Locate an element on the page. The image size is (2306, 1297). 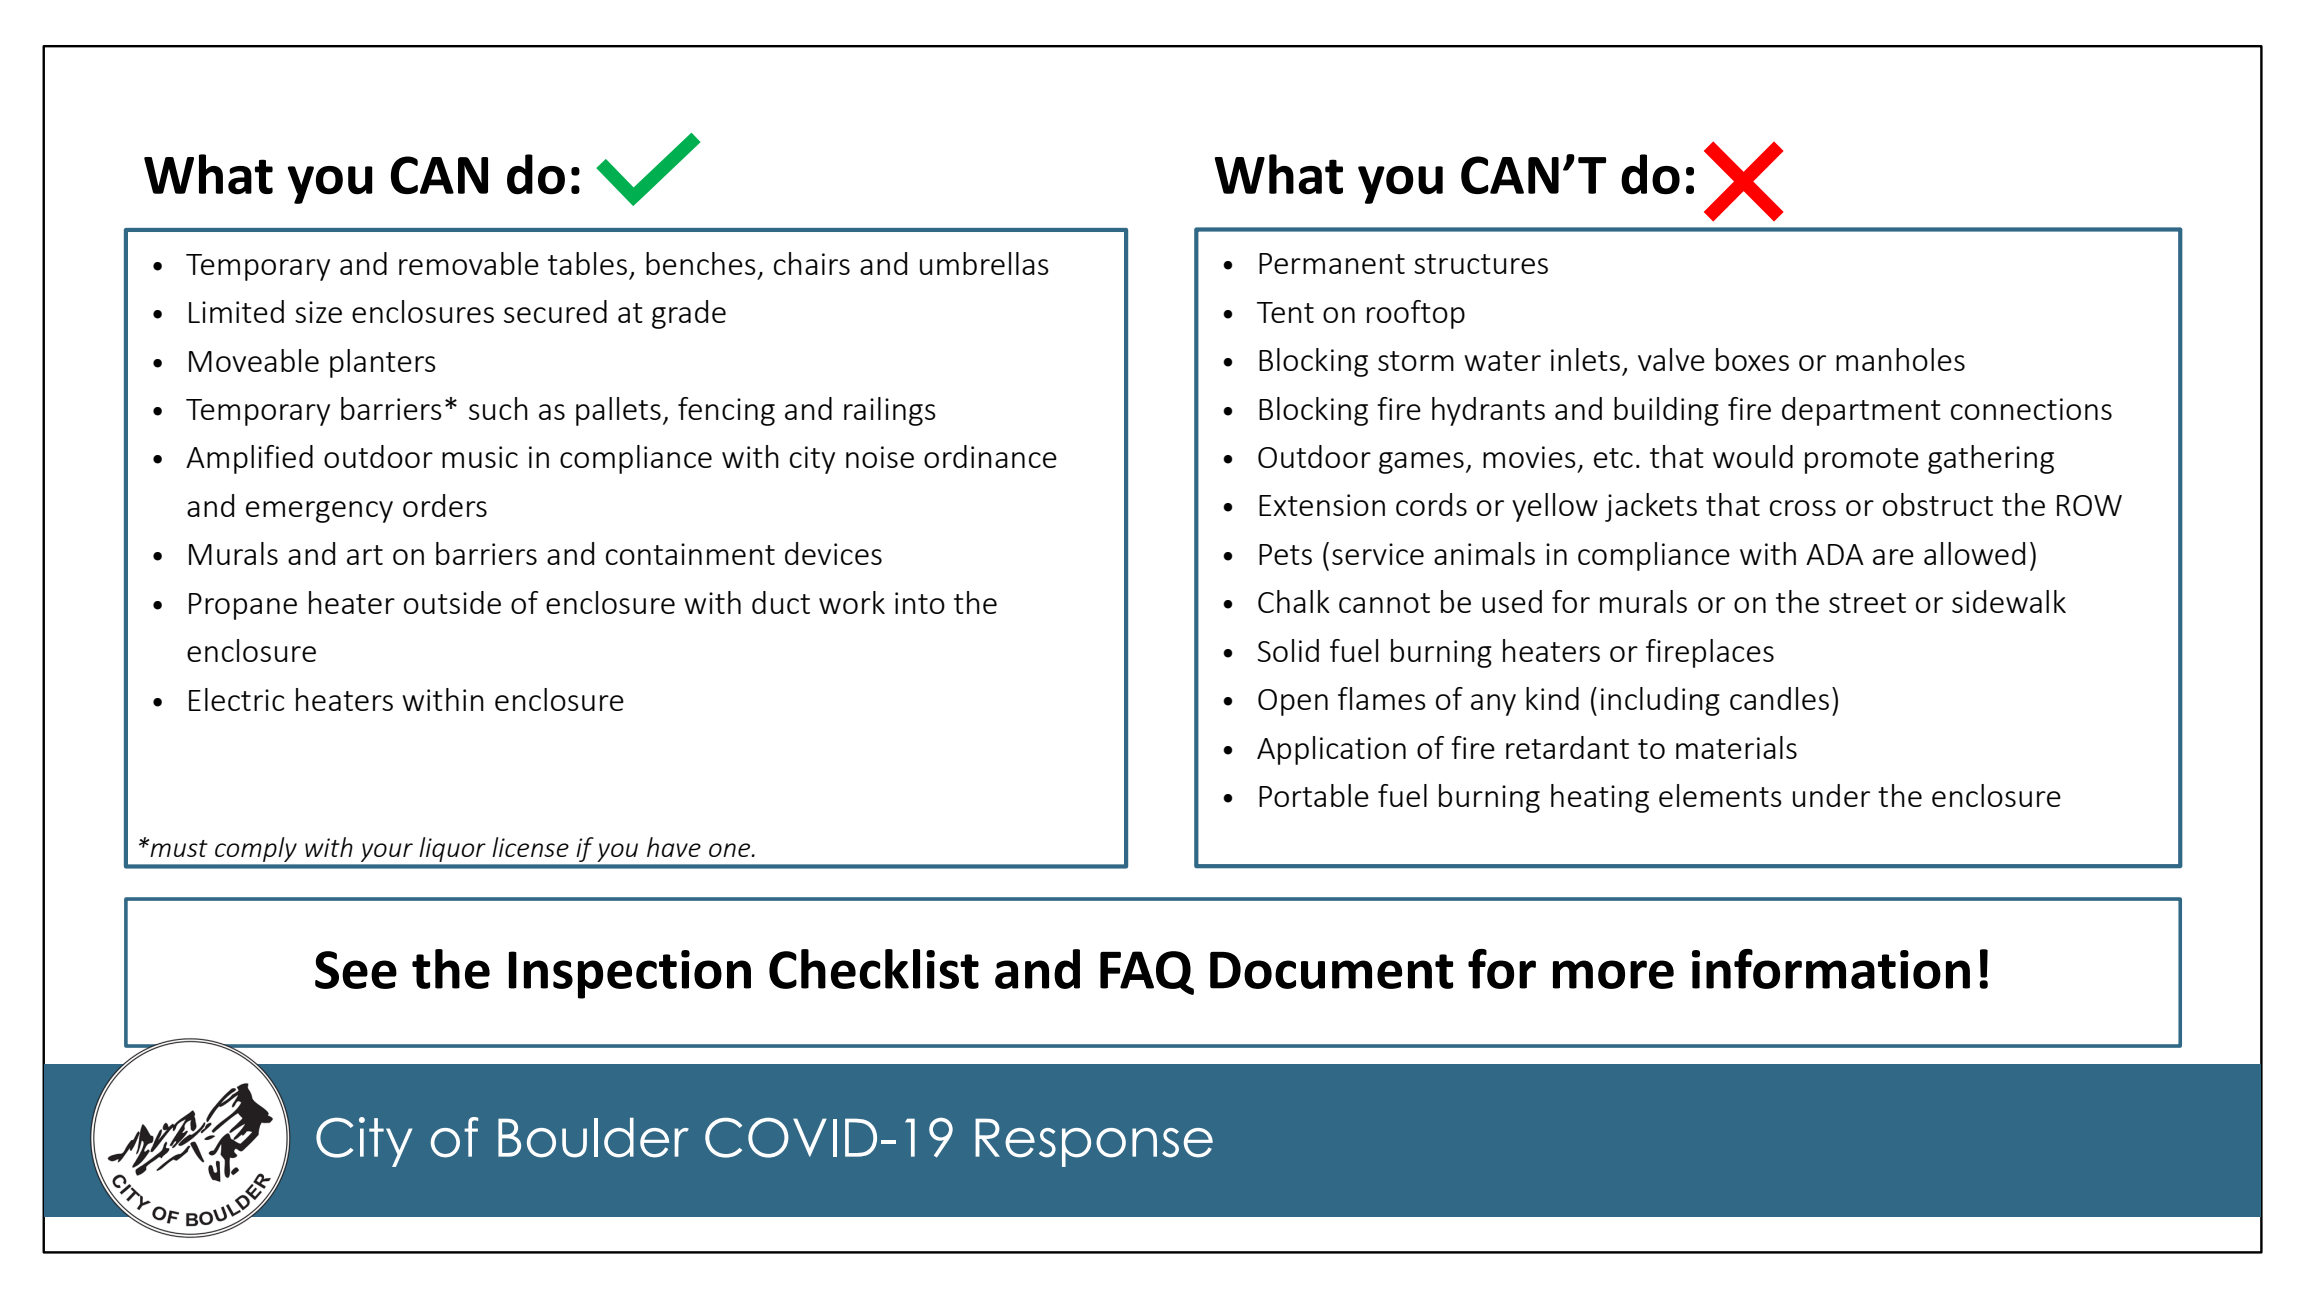
Electric is located at coordinates (236, 699).
